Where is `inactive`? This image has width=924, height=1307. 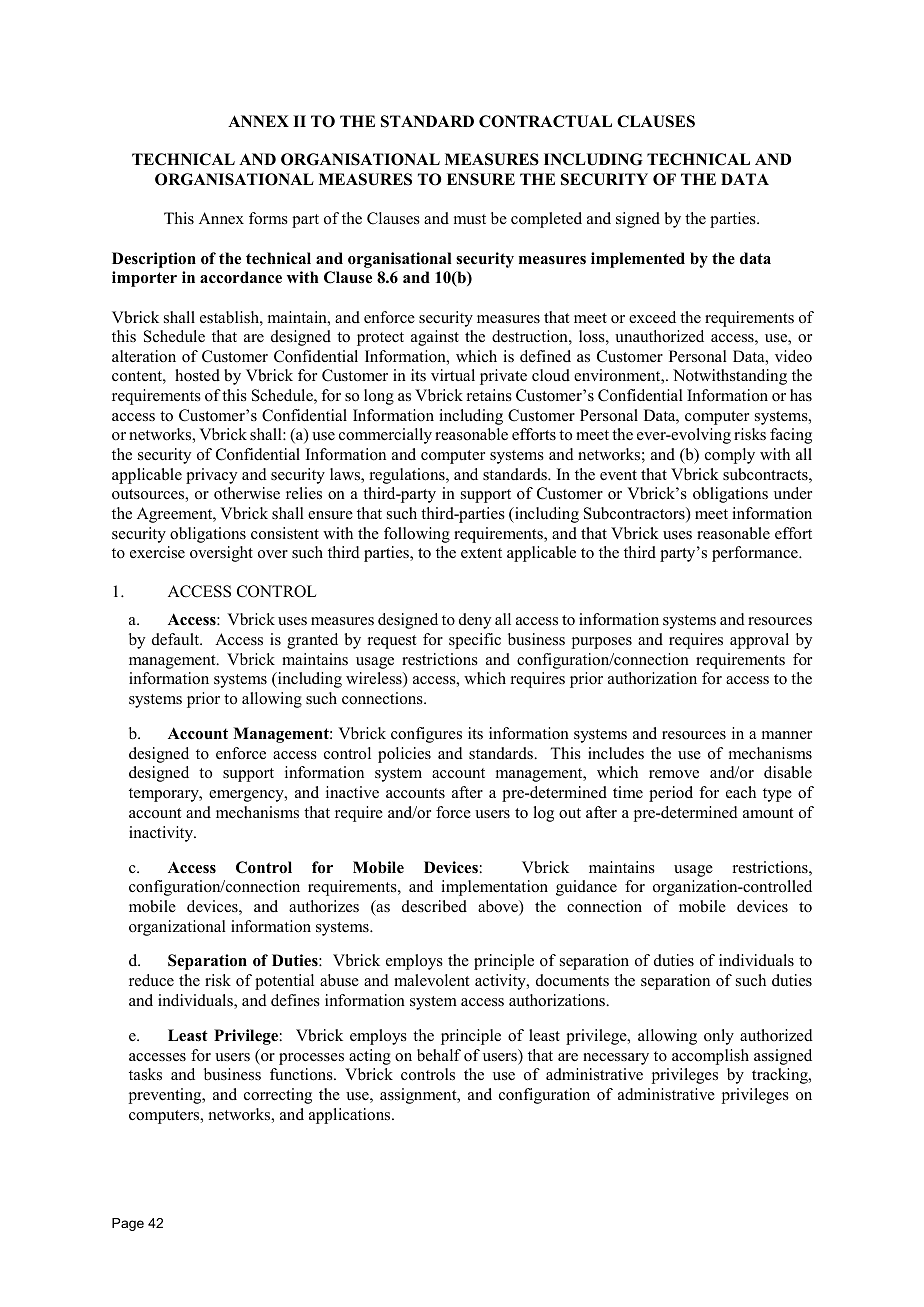 inactive is located at coordinates (352, 792).
